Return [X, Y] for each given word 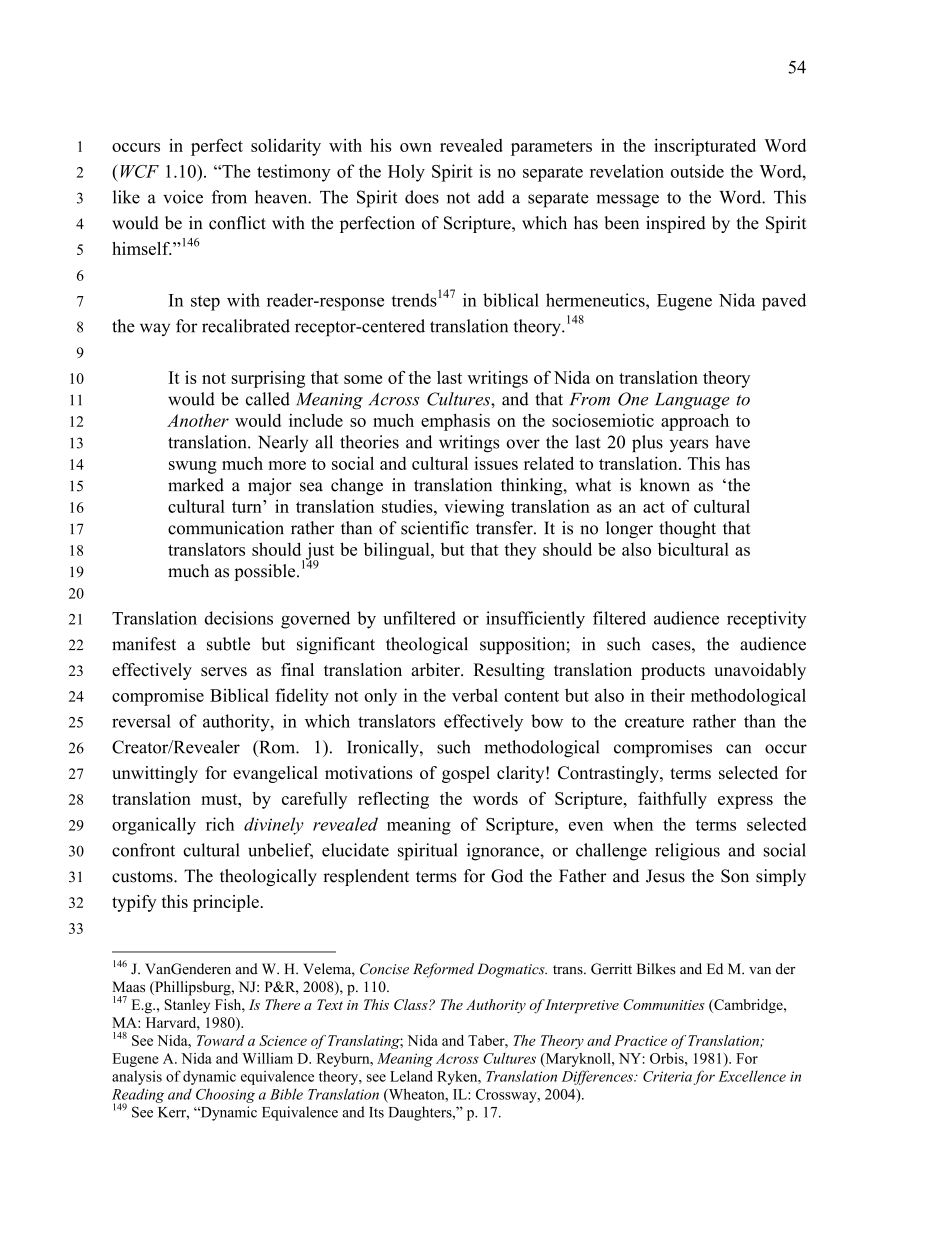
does [422, 197]
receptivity [767, 620]
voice [183, 197]
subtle [228, 644]
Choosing [225, 1095]
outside [697, 171]
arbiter [436, 669]
